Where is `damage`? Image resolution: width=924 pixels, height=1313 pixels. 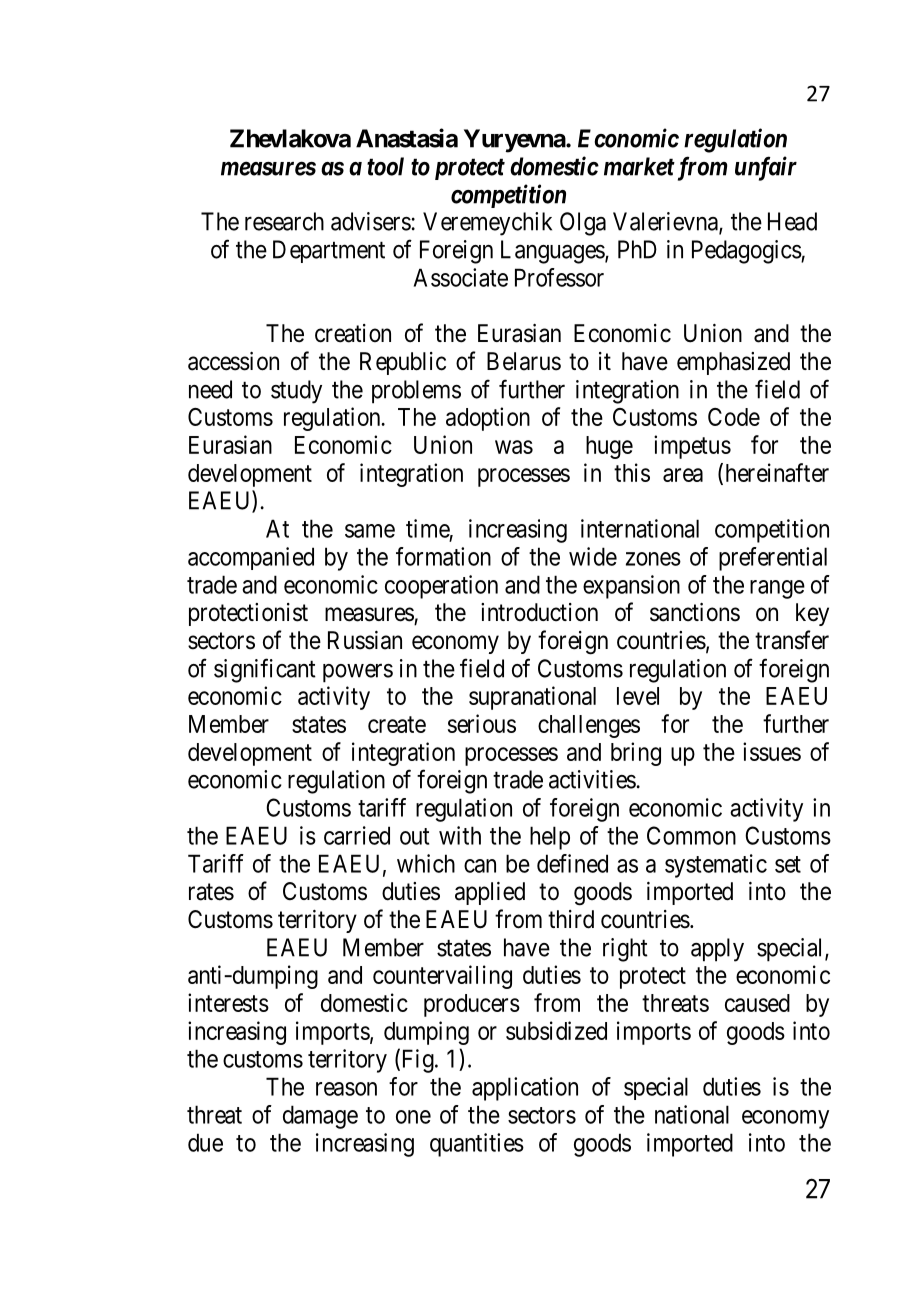
damage is located at coordinates (320, 1117).
